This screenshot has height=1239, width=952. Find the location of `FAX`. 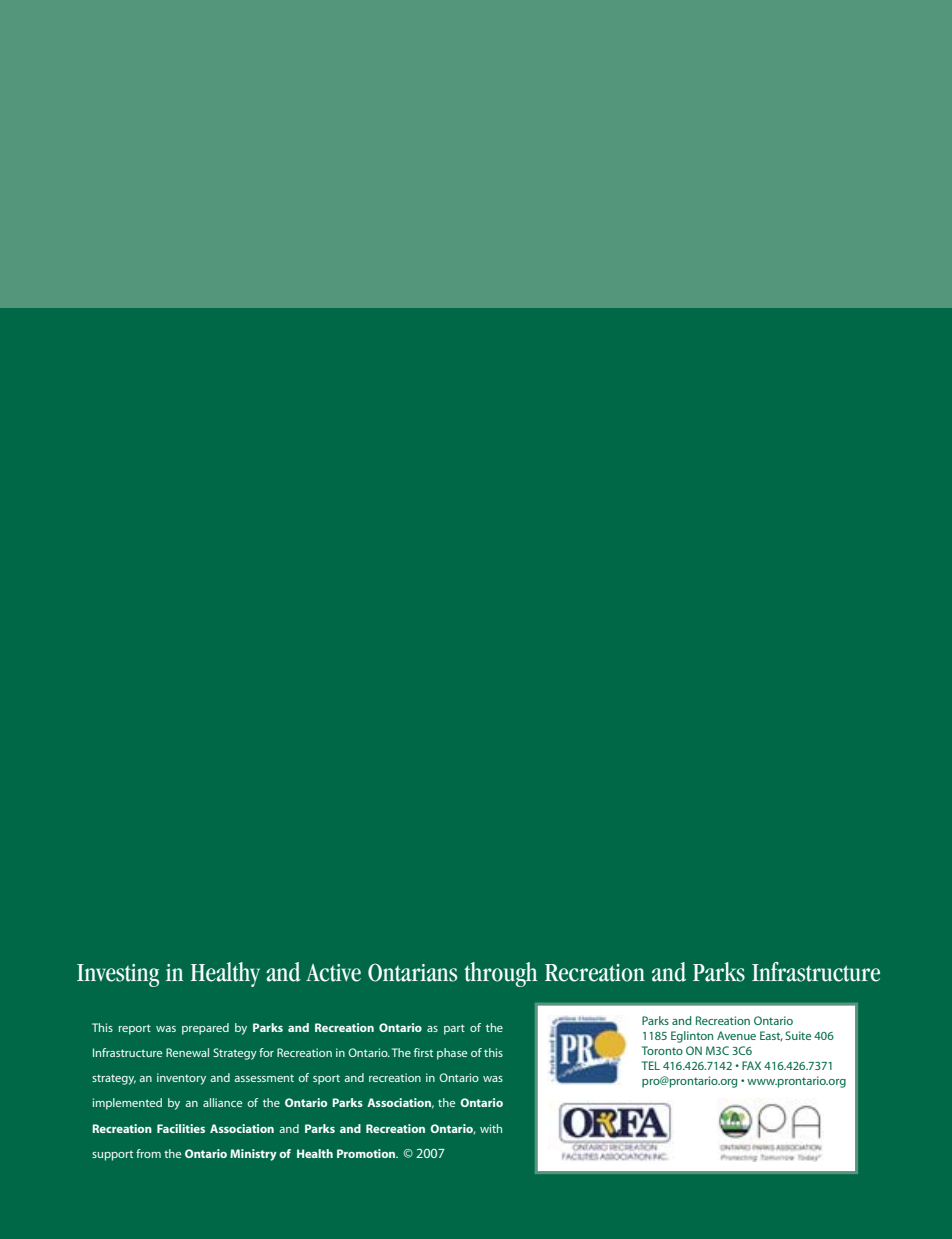

FAX is located at coordinates (751, 1065).
